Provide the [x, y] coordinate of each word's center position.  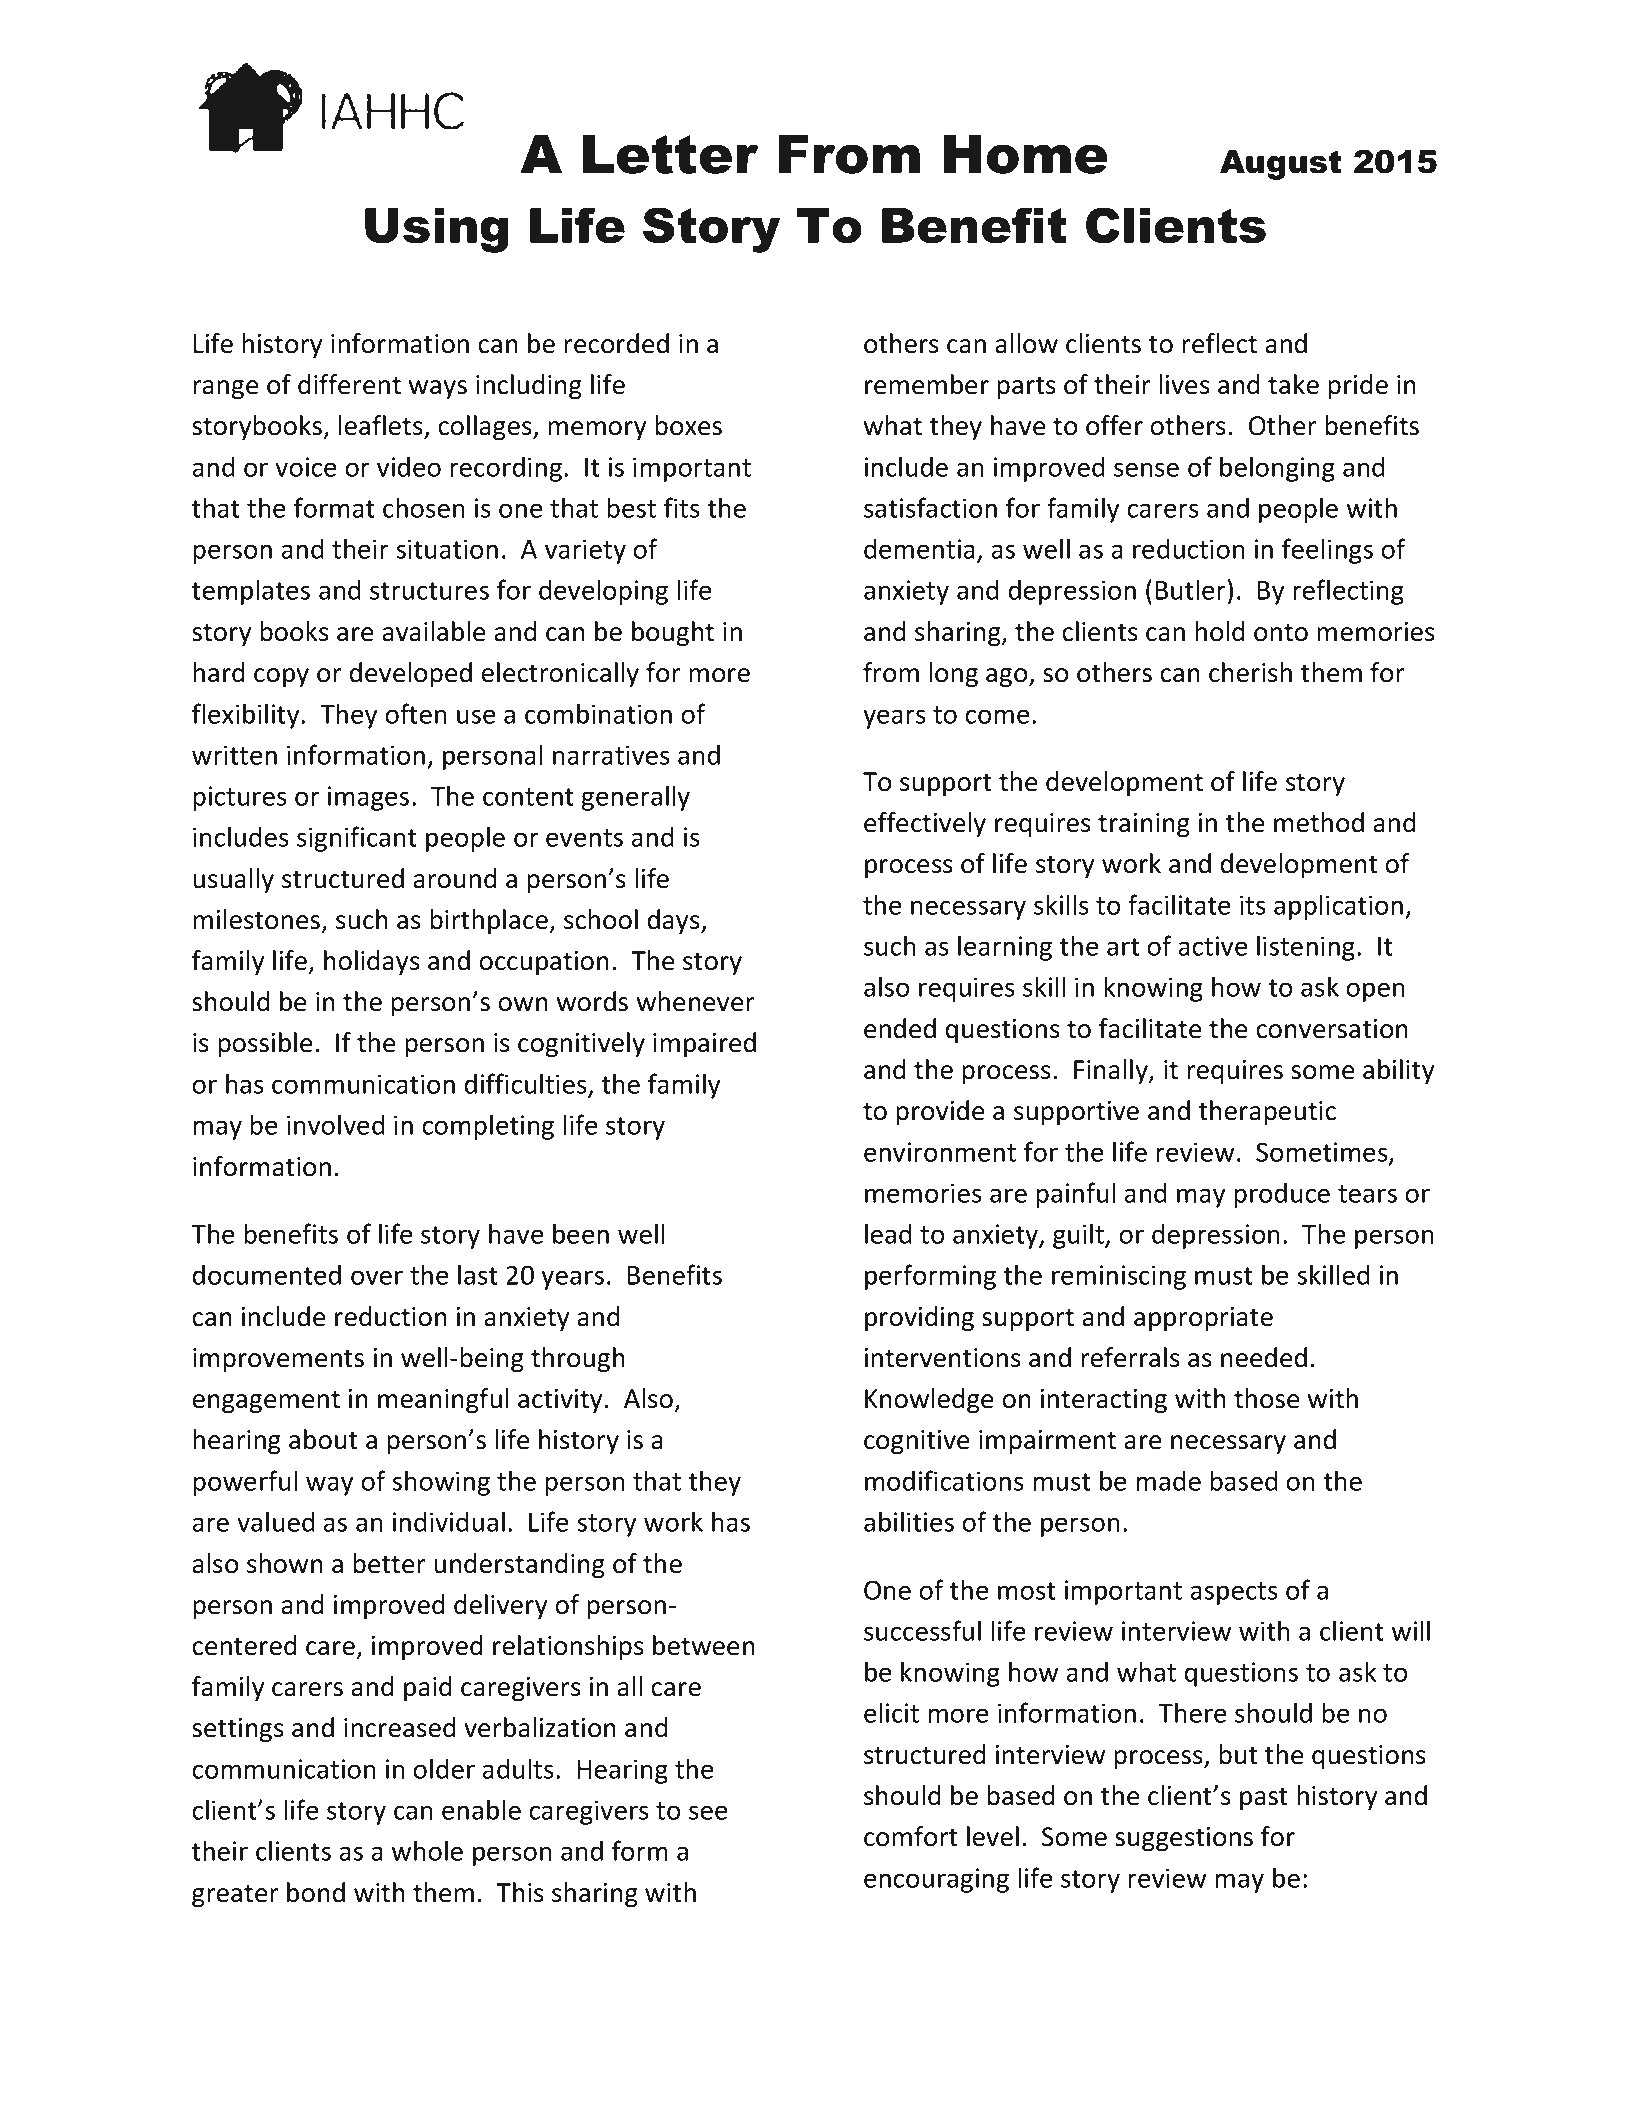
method [1319, 822]
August [1281, 165]
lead [888, 1233]
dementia [919, 548]
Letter [671, 154]
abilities [909, 1521]
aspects [1234, 1593]
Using [436, 230]
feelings [1327, 551]
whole [427, 1850]
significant [357, 839]
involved [336, 1124]
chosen [424, 507]
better [389, 1563]
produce [1282, 1195]
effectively [925, 825]
